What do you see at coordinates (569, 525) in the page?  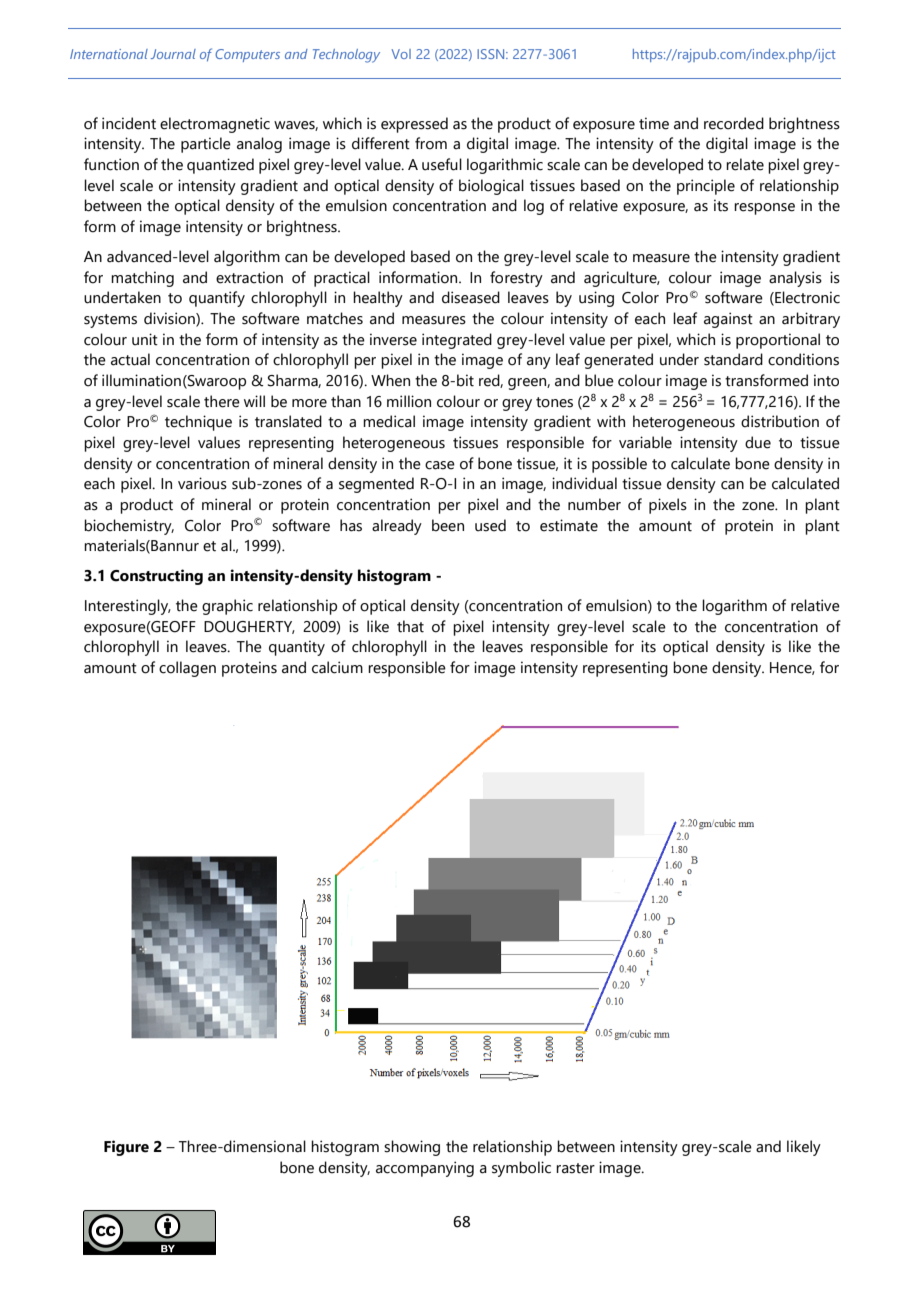 I see `estimate` at bounding box center [569, 525].
